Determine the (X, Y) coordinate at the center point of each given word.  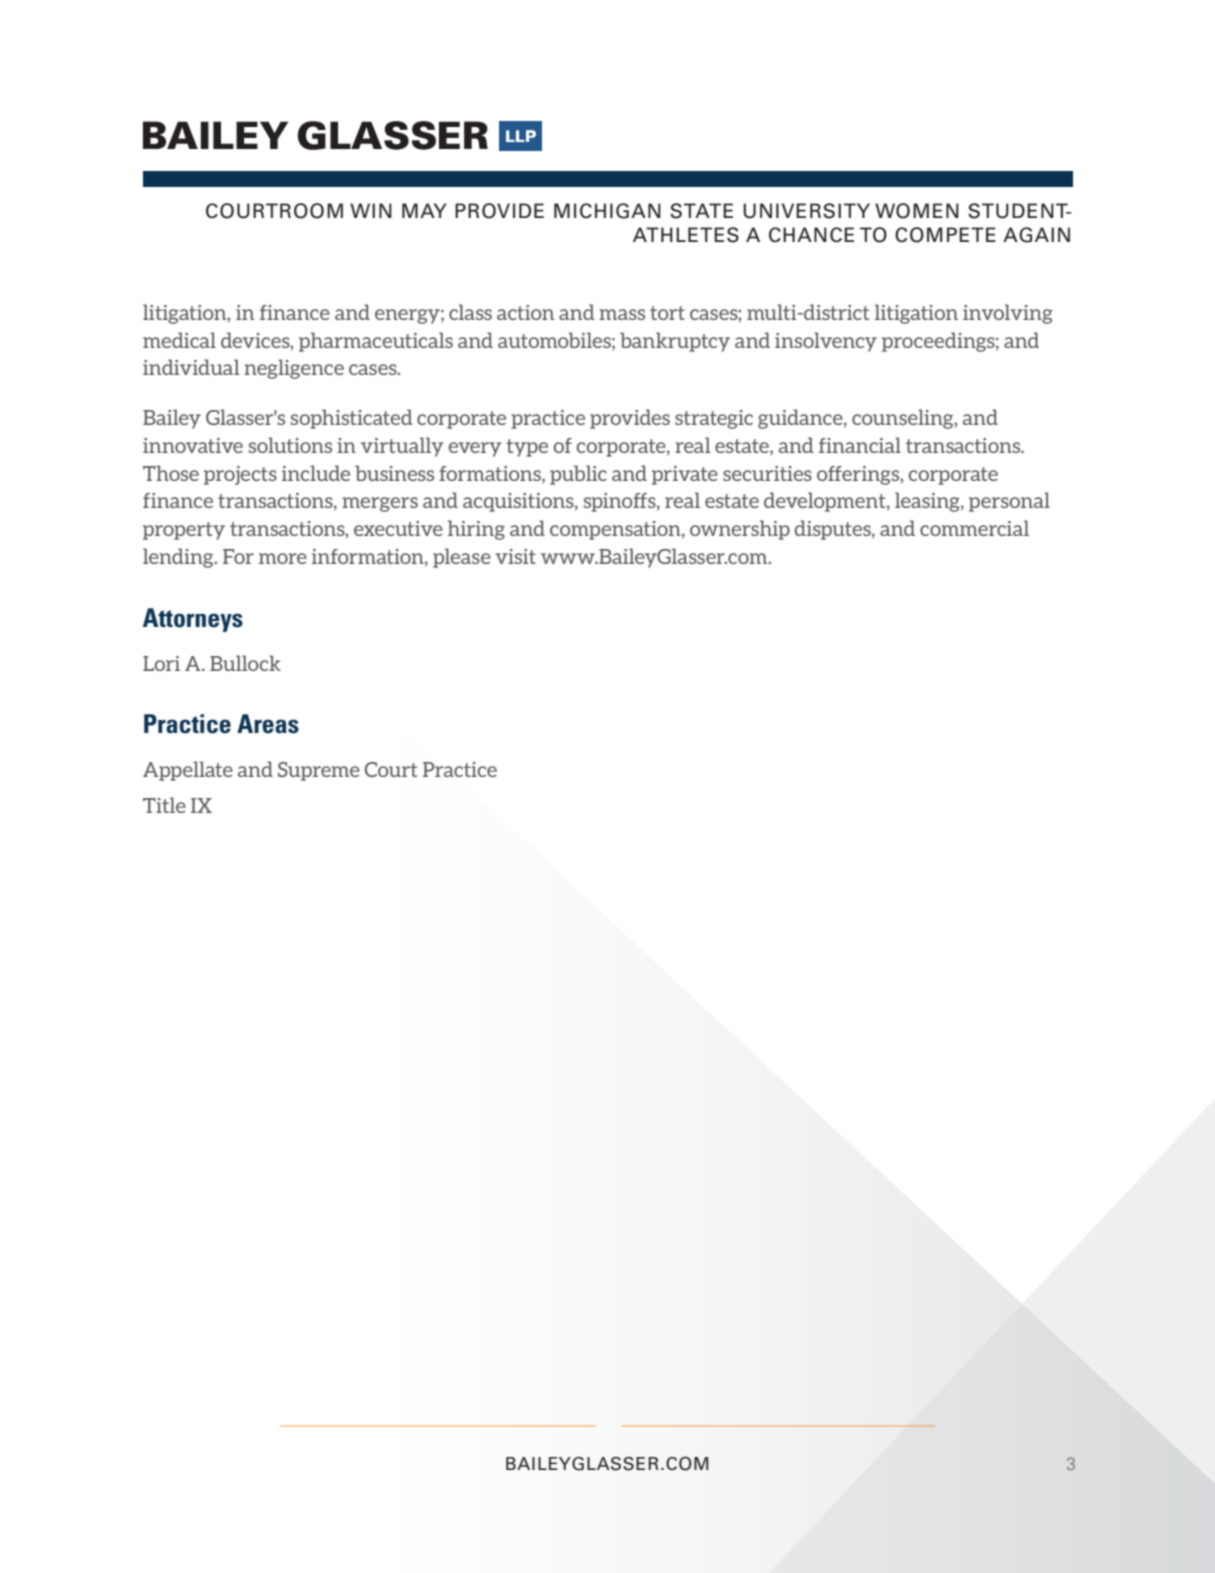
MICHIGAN (607, 211)
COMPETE (945, 235)
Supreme (319, 771)
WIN (371, 210)
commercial (974, 528)
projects (240, 475)
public (578, 475)
